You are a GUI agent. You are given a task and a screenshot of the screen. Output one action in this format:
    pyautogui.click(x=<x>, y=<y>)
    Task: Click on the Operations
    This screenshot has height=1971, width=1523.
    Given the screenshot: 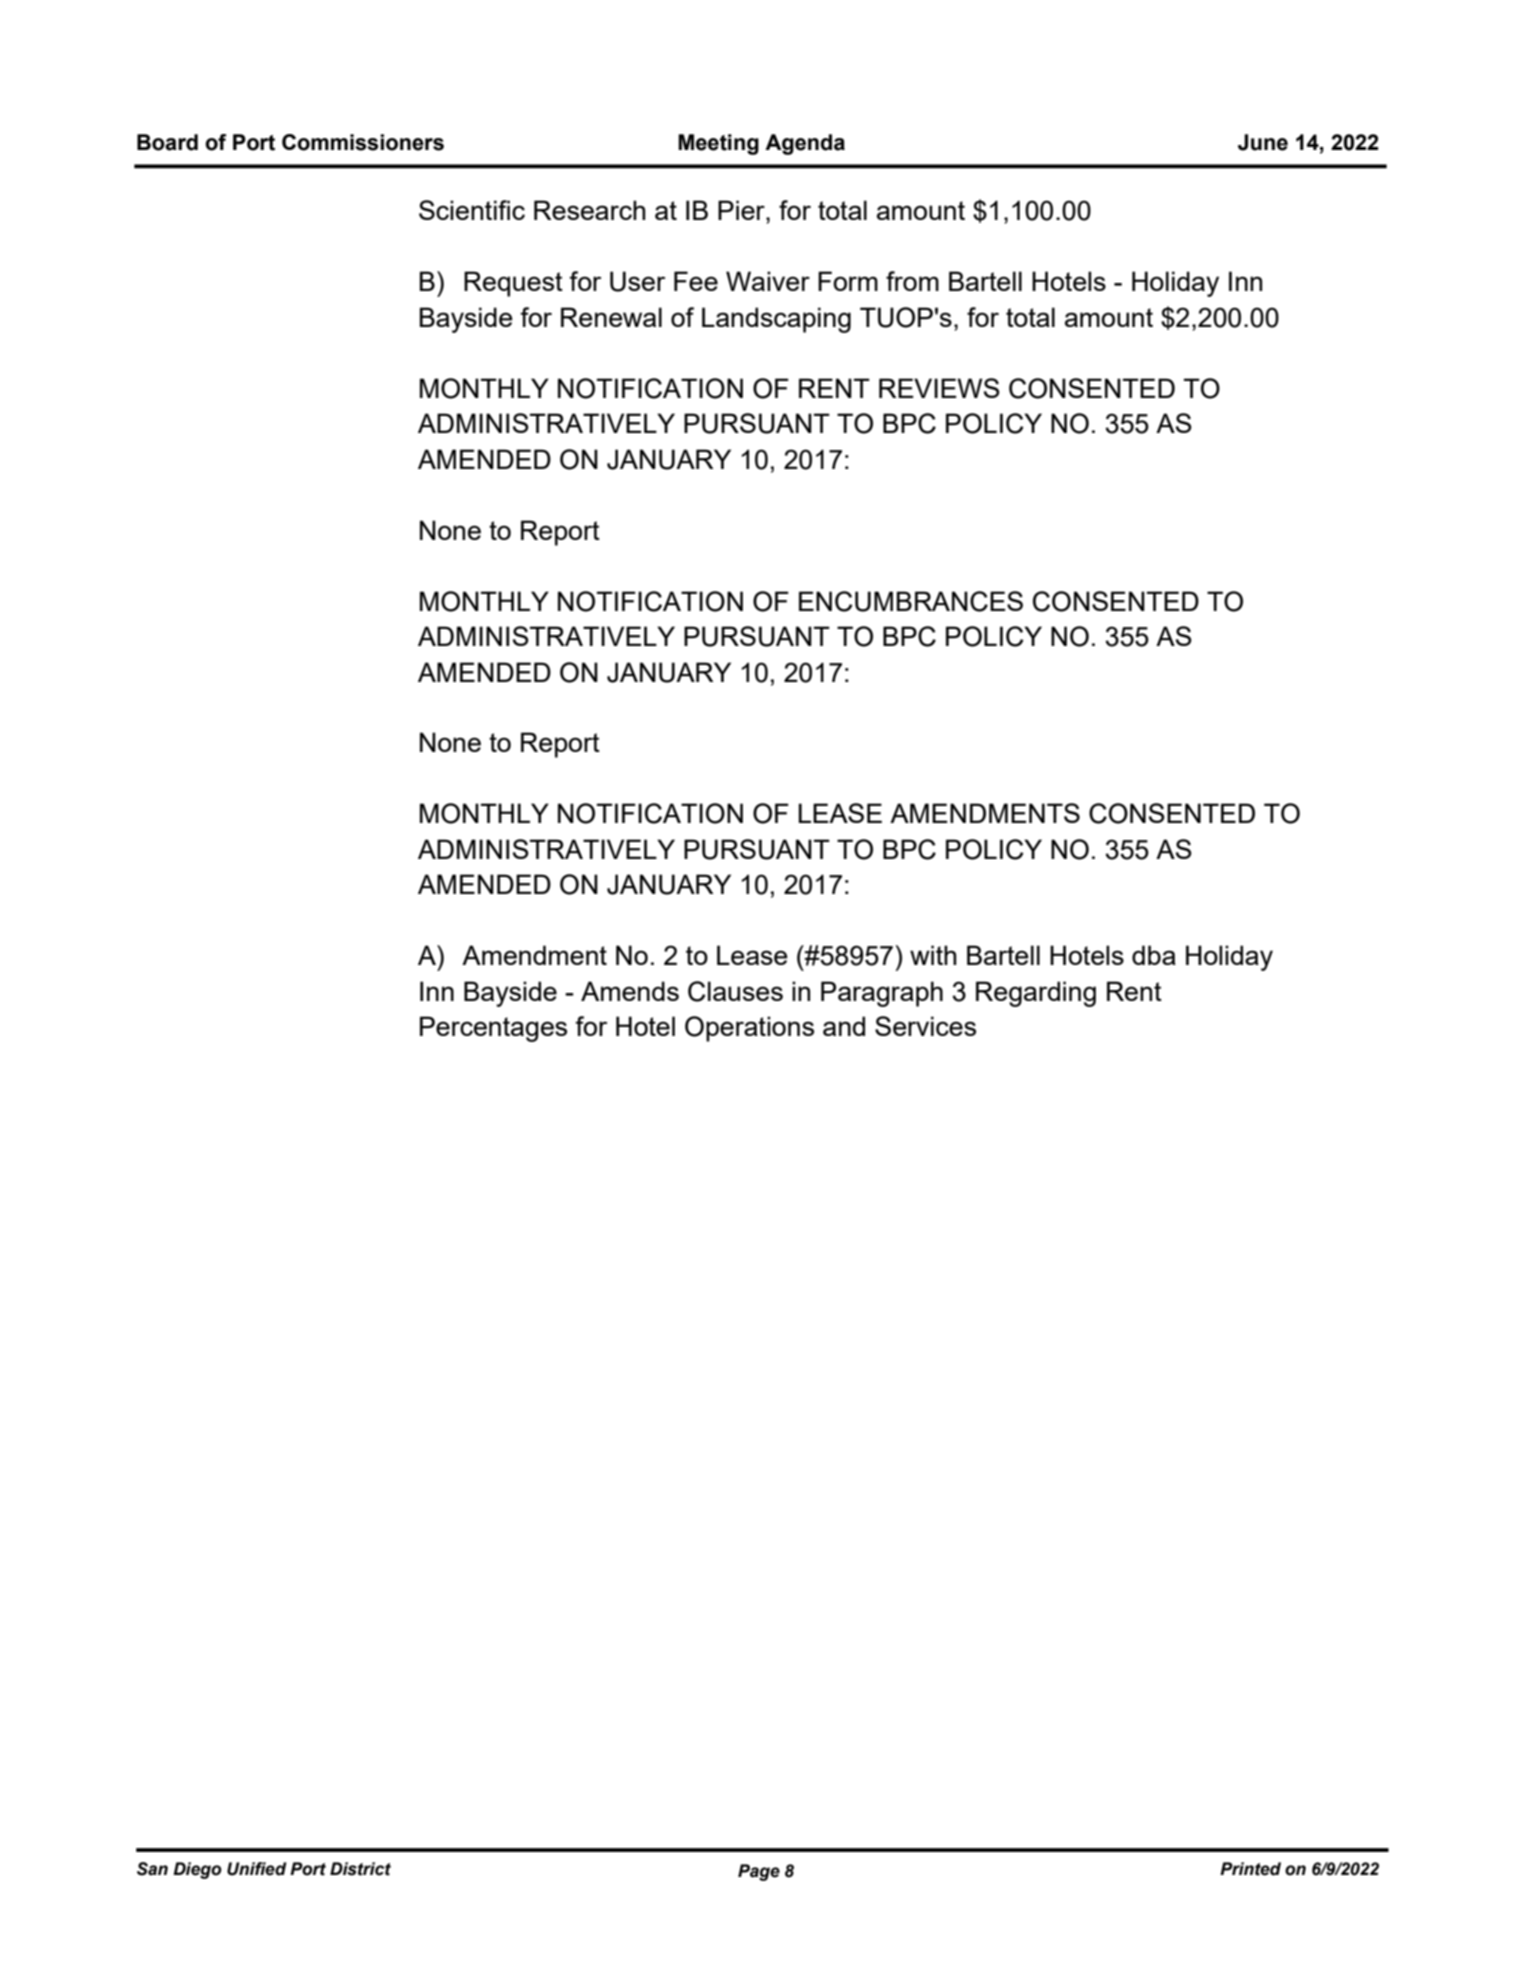 What is the action you would take?
    pyautogui.click(x=749, y=1029)
